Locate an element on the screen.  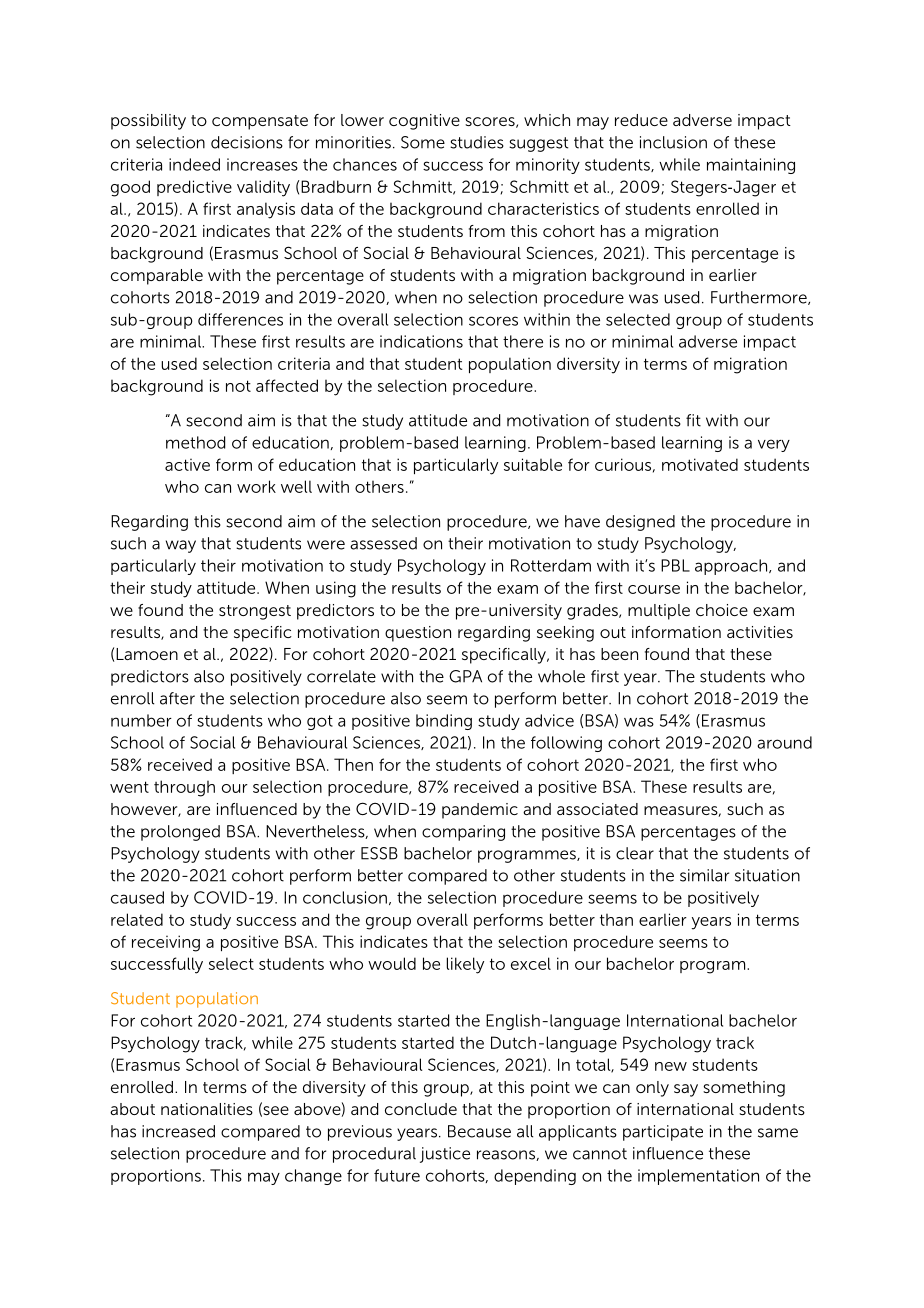
inclusion is located at coordinates (673, 142).
